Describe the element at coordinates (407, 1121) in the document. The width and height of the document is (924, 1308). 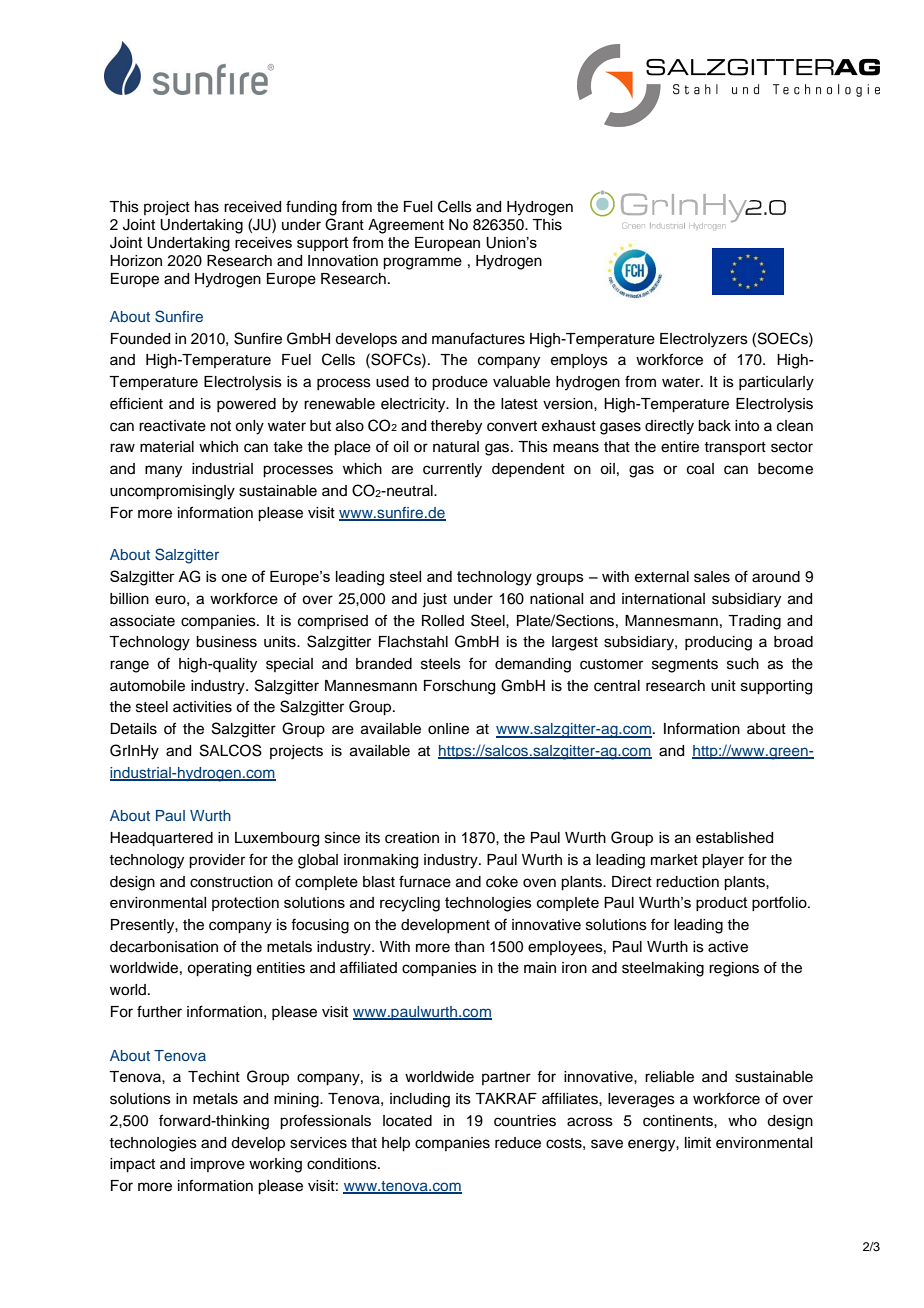
I see `located` at that location.
